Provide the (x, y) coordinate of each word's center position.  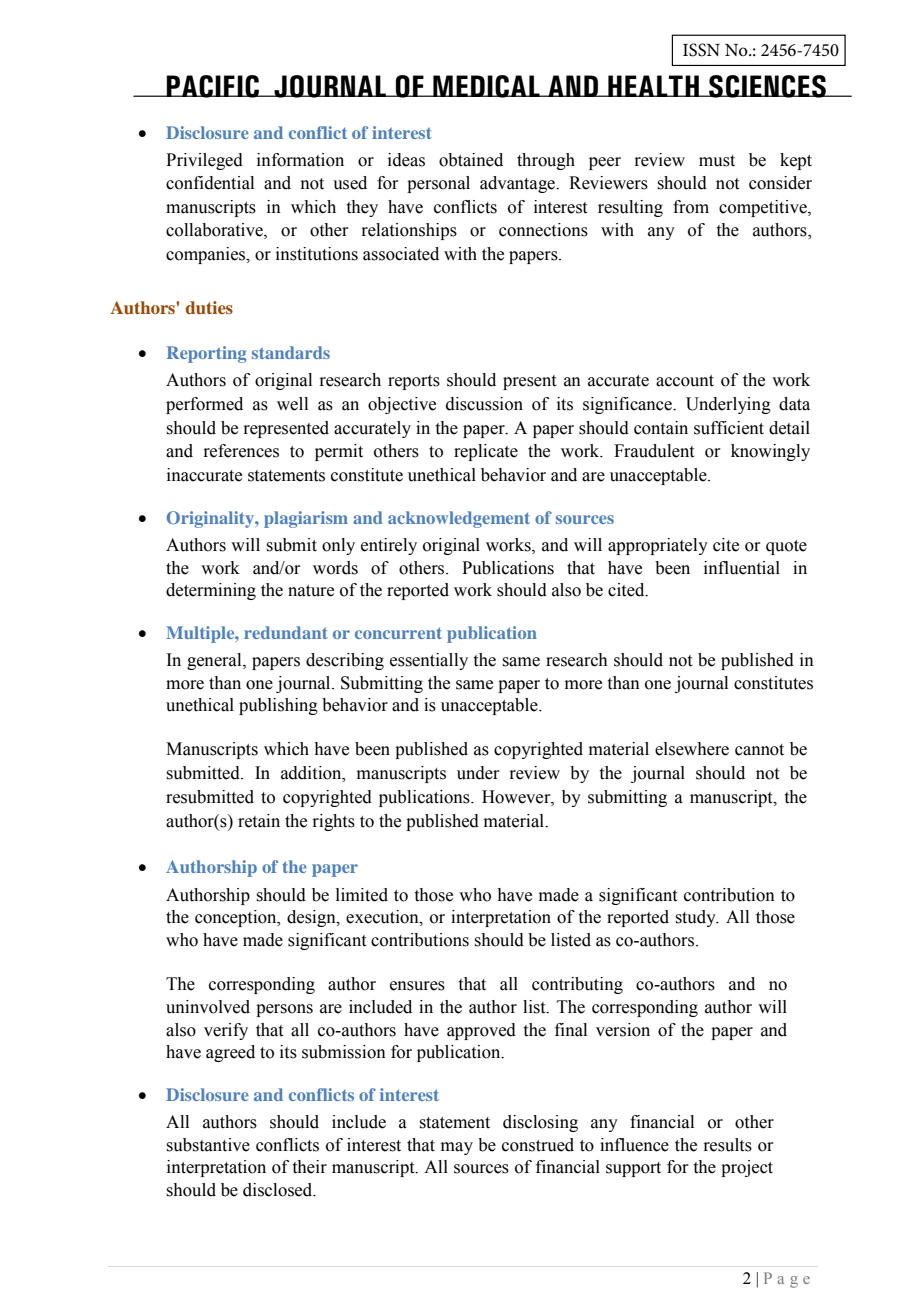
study (696, 918)
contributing (577, 985)
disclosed (279, 1190)
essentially (429, 661)
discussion (484, 404)
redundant (286, 632)
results (727, 1145)
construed (538, 1145)
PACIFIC (213, 86)
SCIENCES (767, 86)
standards (291, 352)
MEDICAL (486, 86)
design (312, 918)
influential (742, 568)
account (685, 381)
